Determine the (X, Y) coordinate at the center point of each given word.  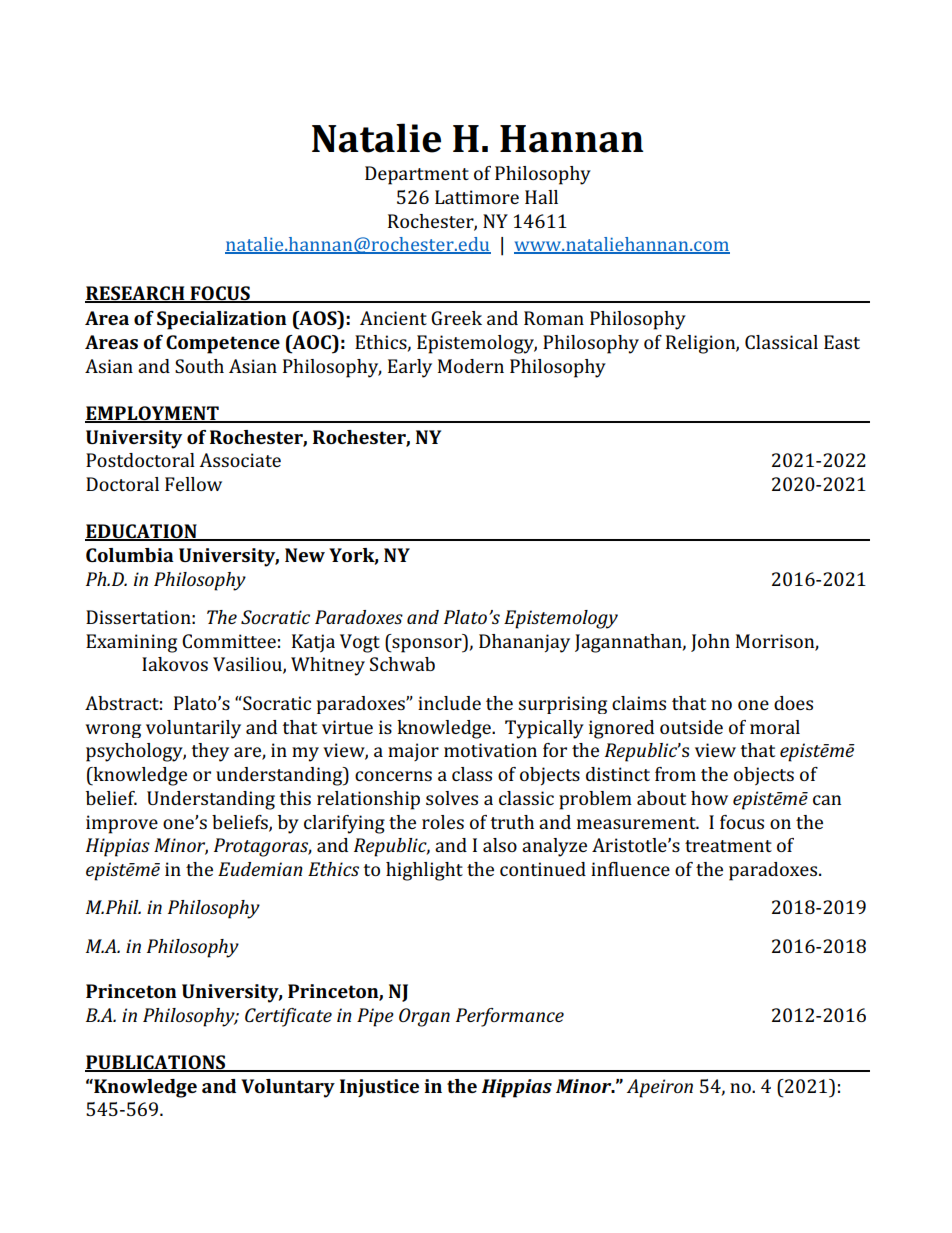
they (210, 752)
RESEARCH (136, 294)
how (709, 798)
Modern (471, 366)
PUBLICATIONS (156, 1063)
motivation (490, 750)
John (710, 643)
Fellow (193, 484)
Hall (541, 197)
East (842, 342)
